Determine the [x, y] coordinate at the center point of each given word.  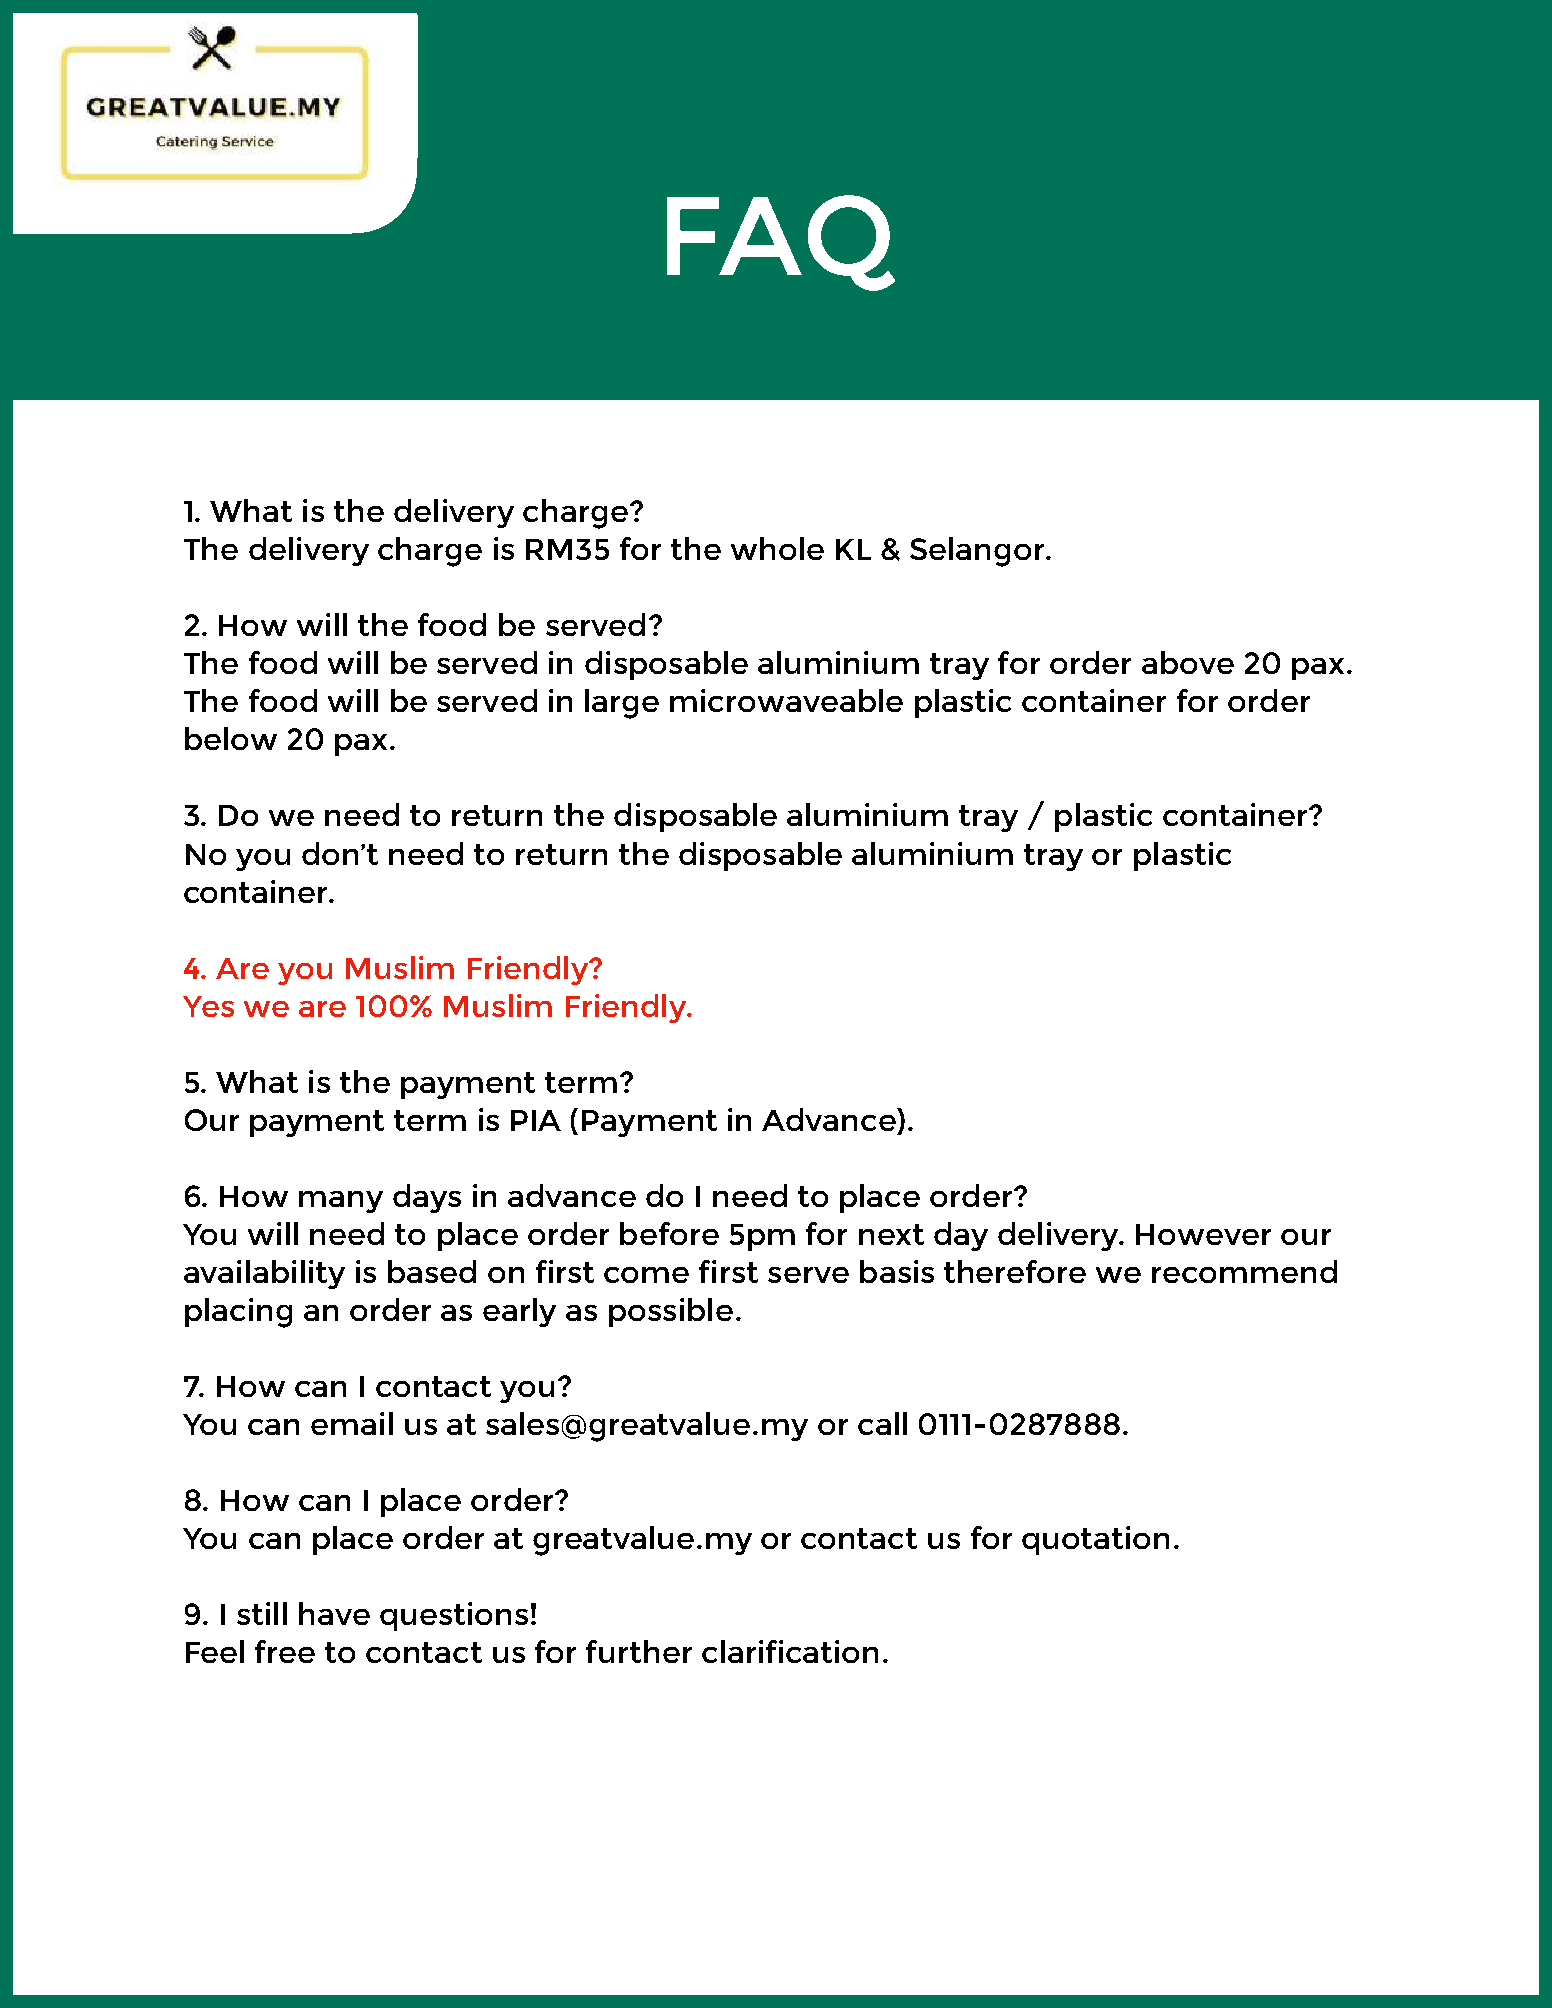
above [1188, 662]
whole [777, 548]
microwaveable [786, 700]
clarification [790, 1651]
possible [671, 1312]
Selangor [978, 552]
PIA [536, 1120]
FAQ [781, 243]
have [334, 1613]
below [231, 738]
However [1203, 1234]
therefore [1015, 1271]
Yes [208, 1006]
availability [264, 1274]
